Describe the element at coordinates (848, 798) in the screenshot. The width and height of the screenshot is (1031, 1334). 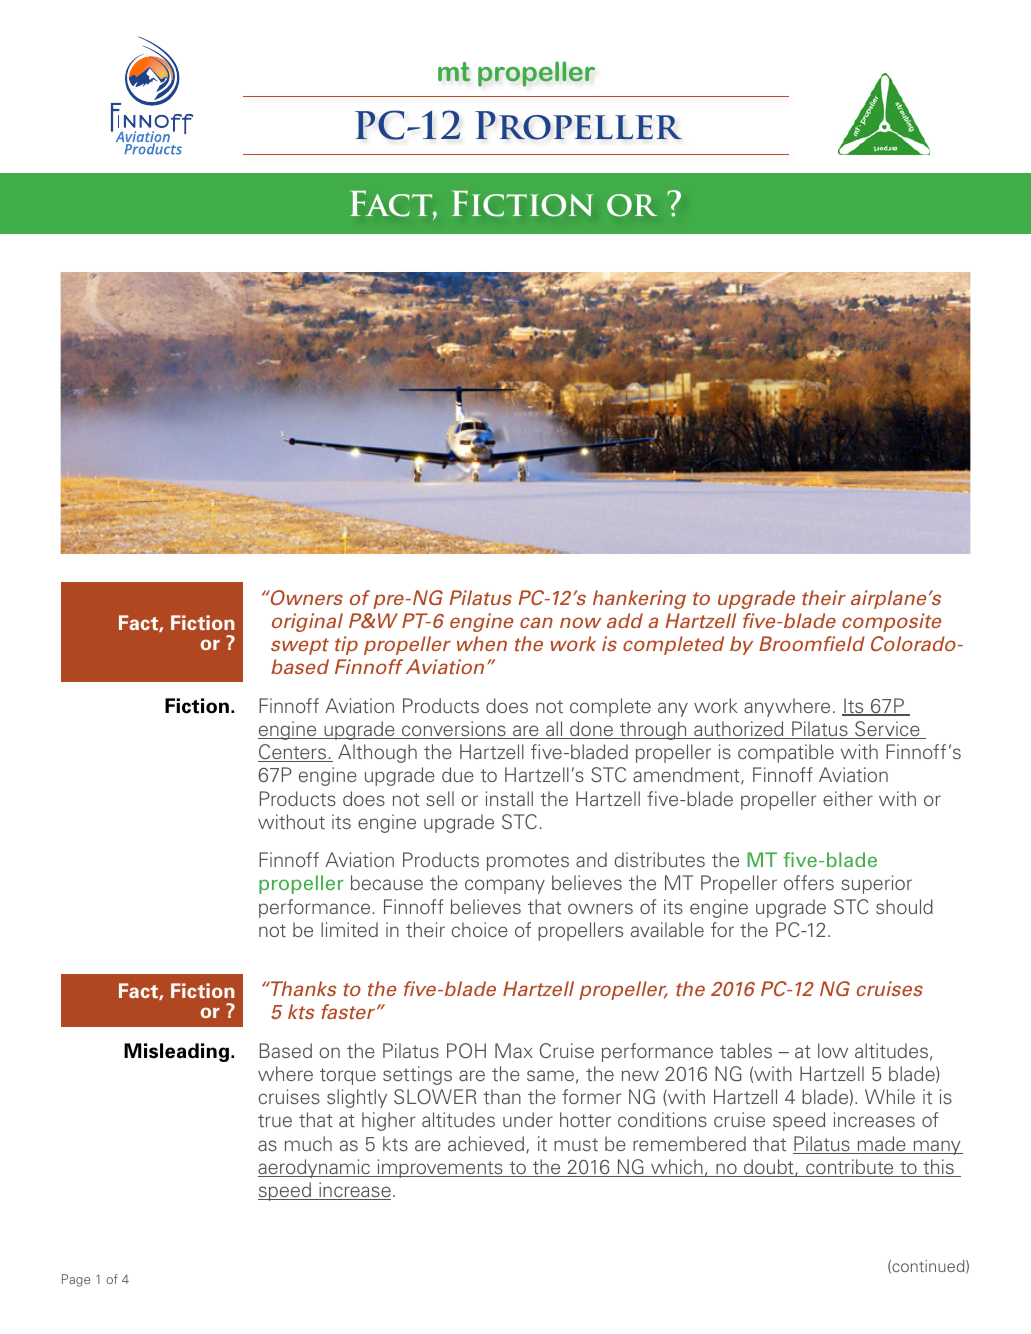
I see `either` at that location.
